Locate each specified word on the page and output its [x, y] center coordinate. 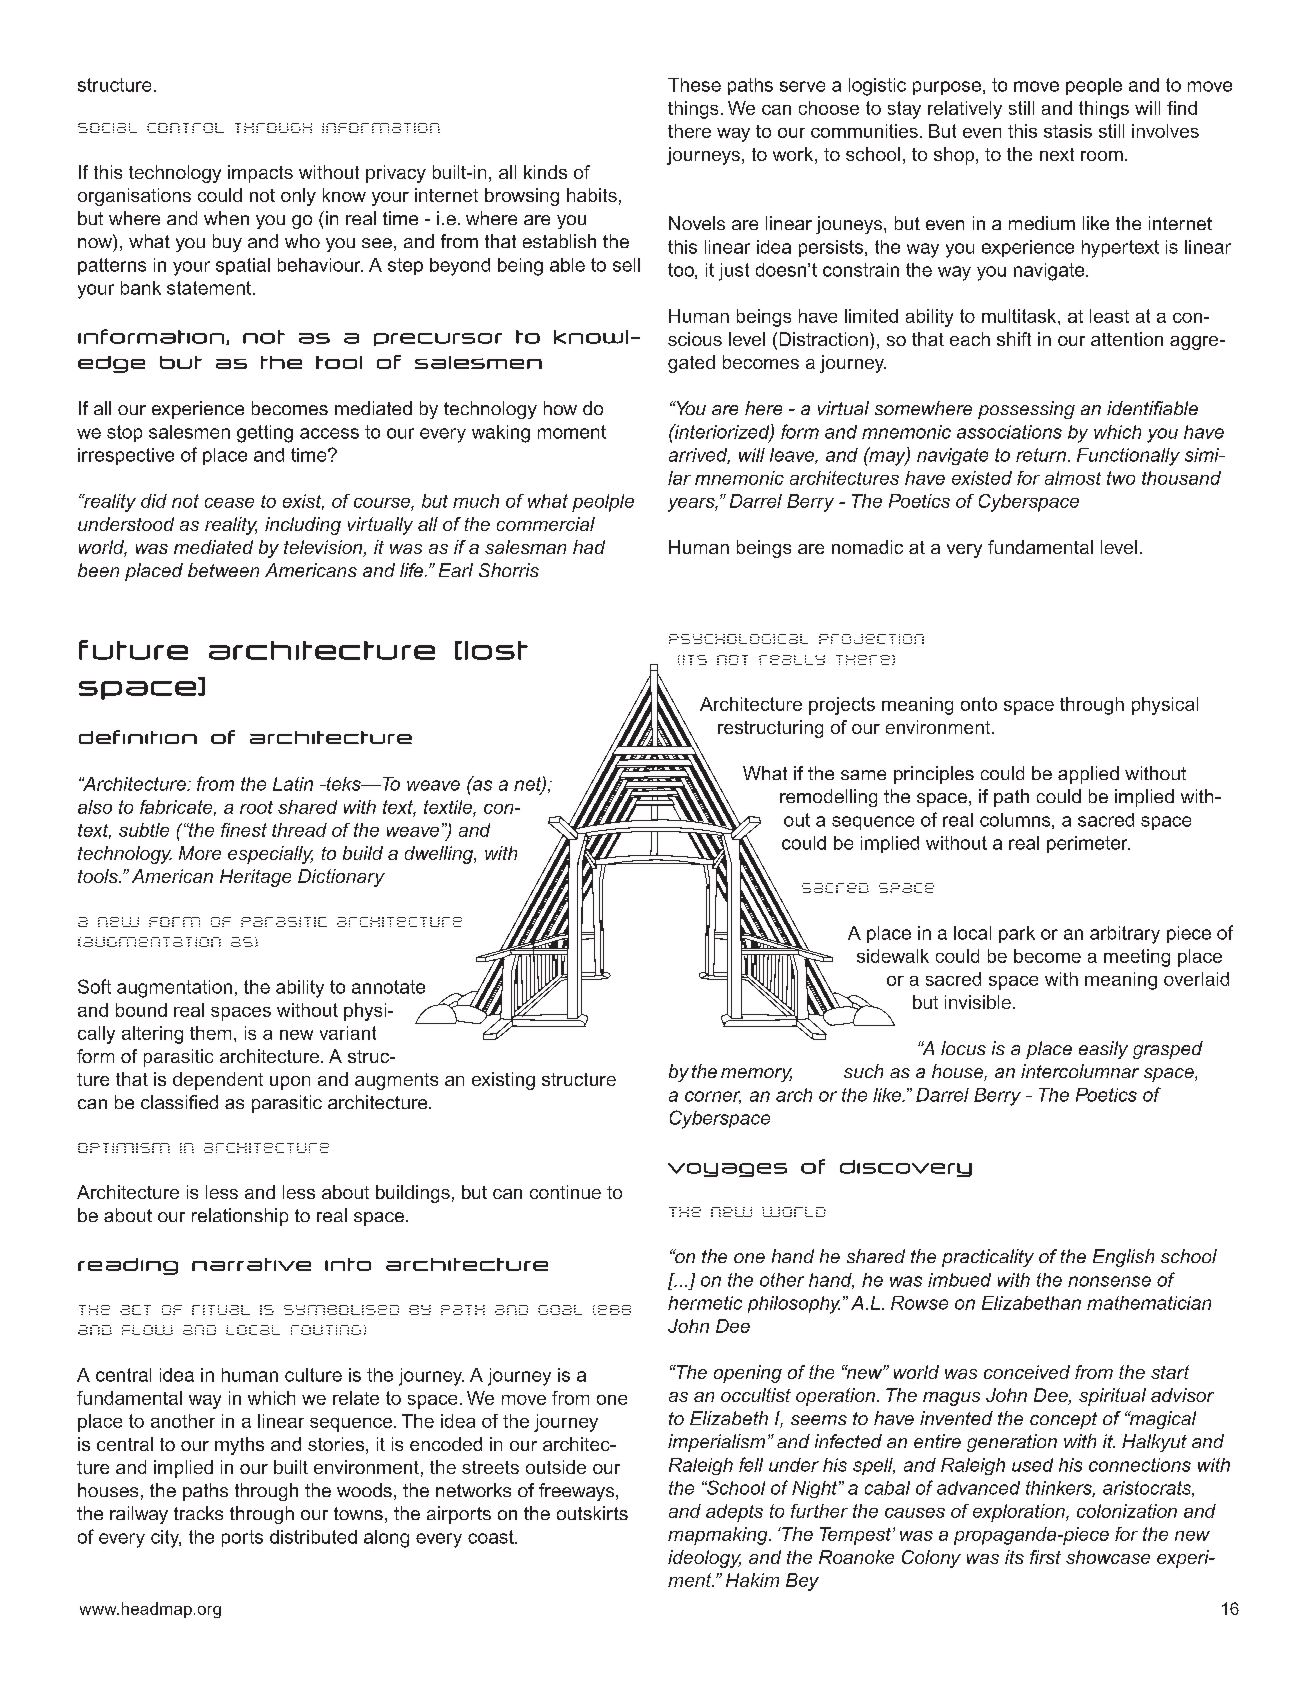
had [589, 547]
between [223, 570]
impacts [260, 174]
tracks [198, 1513]
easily [1103, 1050]
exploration [1020, 1513]
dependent [218, 1081]
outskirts [592, 1513]
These [694, 85]
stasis [1068, 131]
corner [713, 1097]
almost [1073, 478]
